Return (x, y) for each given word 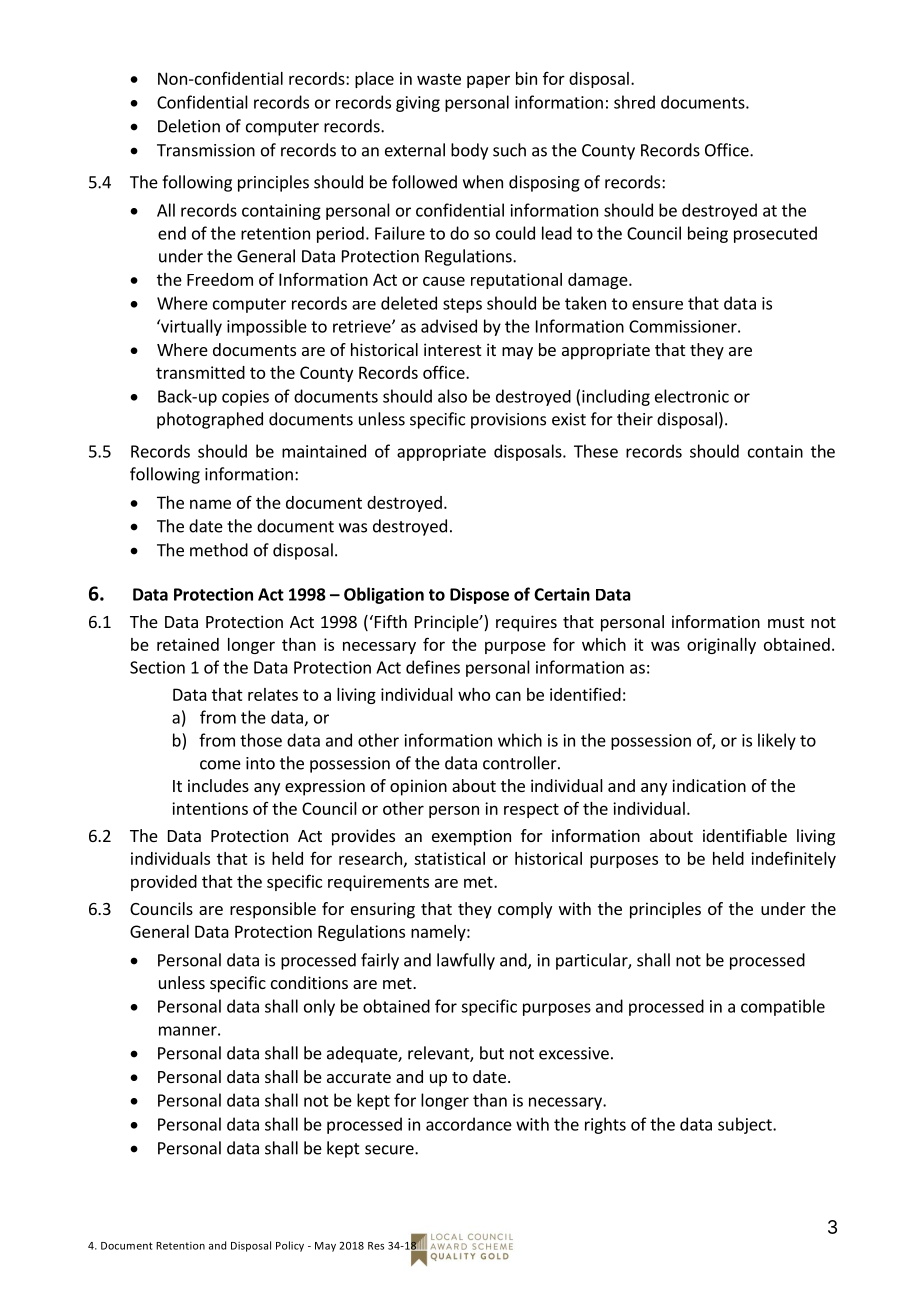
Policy (290, 1246)
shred (634, 102)
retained (188, 644)
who (474, 694)
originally (721, 646)
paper (488, 81)
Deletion (189, 126)
